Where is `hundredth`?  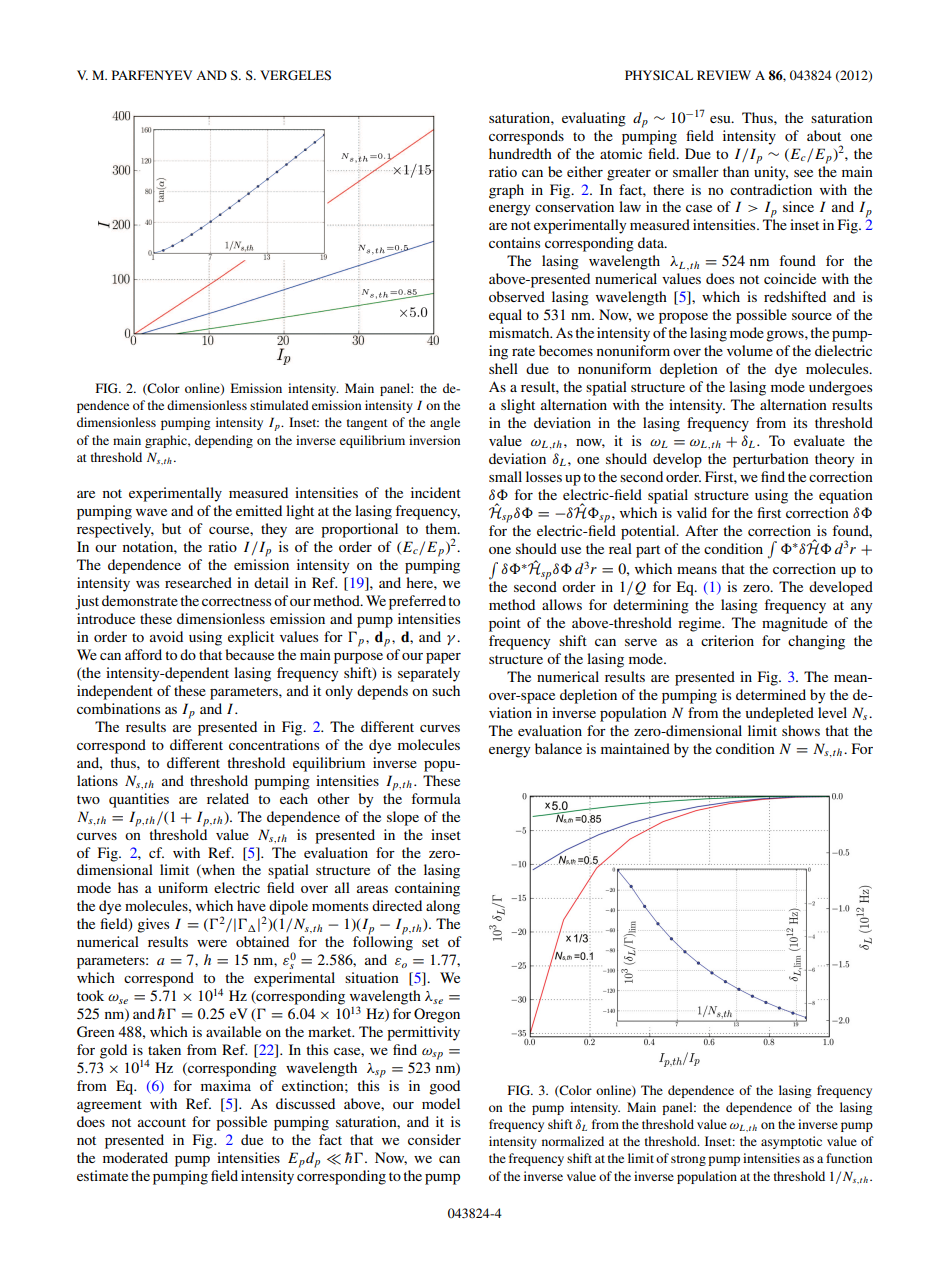
hundredth is located at coordinates (520, 153).
